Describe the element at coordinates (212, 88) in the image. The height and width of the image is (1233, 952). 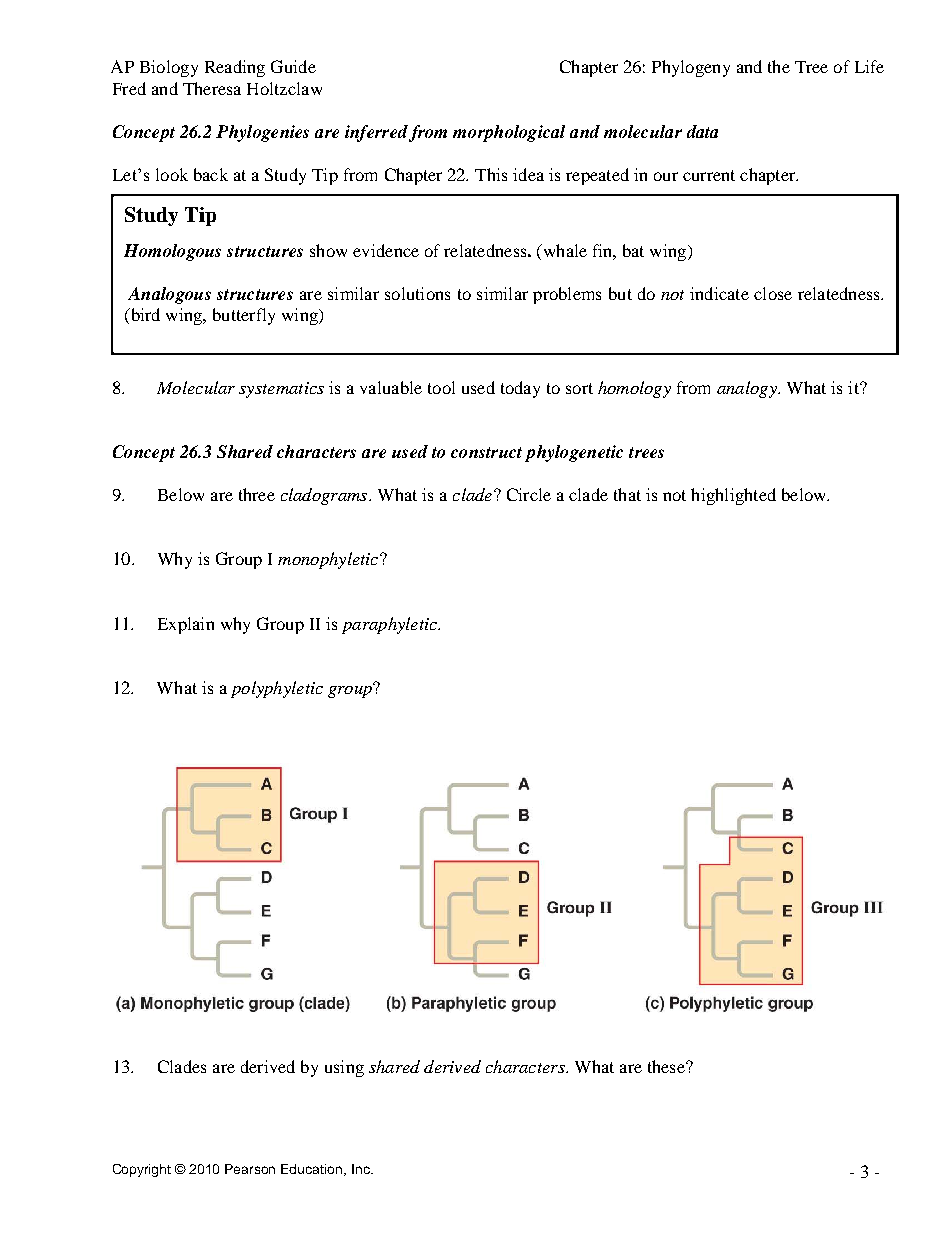
I see `Theresa` at that location.
